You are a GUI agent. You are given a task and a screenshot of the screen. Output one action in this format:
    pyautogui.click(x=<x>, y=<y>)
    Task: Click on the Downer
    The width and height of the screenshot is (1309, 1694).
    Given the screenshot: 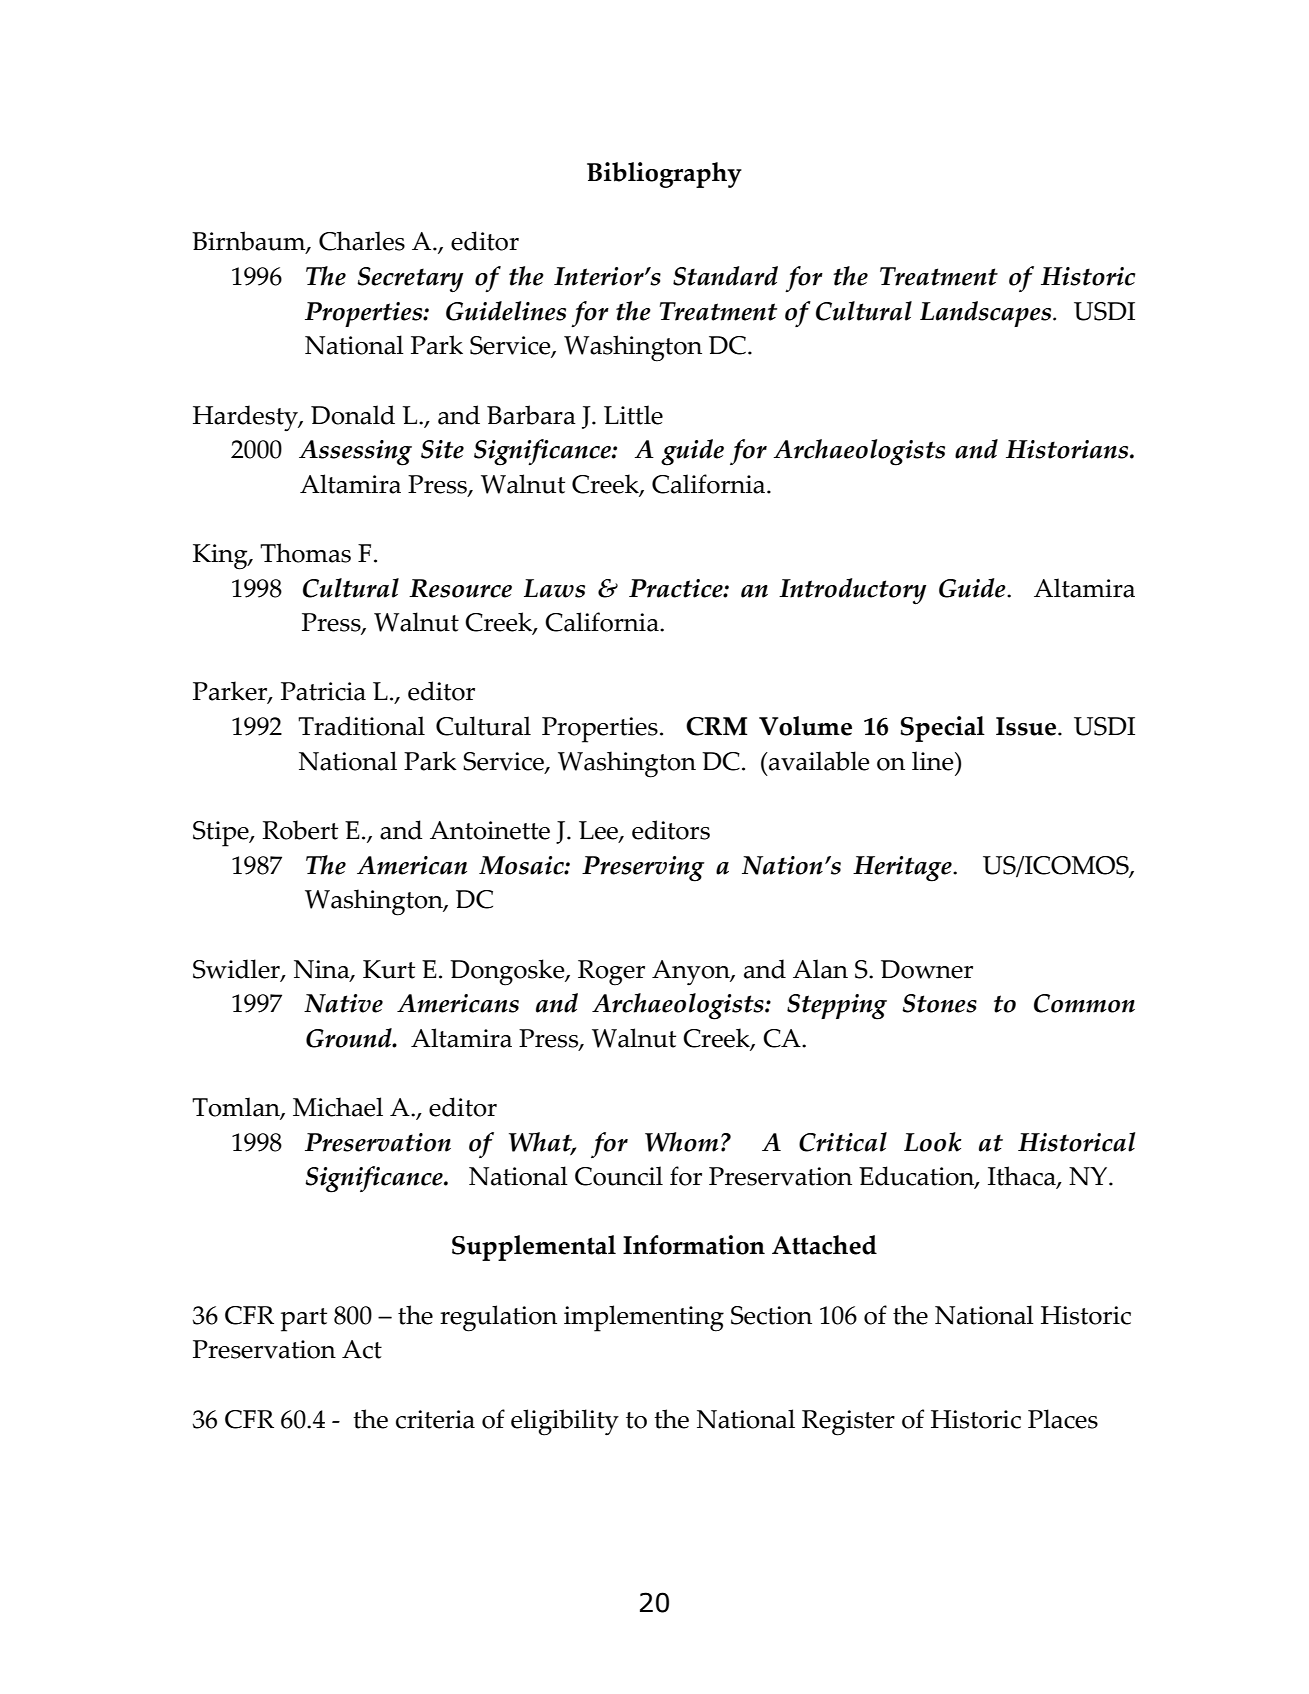 What is the action you would take?
    pyautogui.click(x=927, y=969)
